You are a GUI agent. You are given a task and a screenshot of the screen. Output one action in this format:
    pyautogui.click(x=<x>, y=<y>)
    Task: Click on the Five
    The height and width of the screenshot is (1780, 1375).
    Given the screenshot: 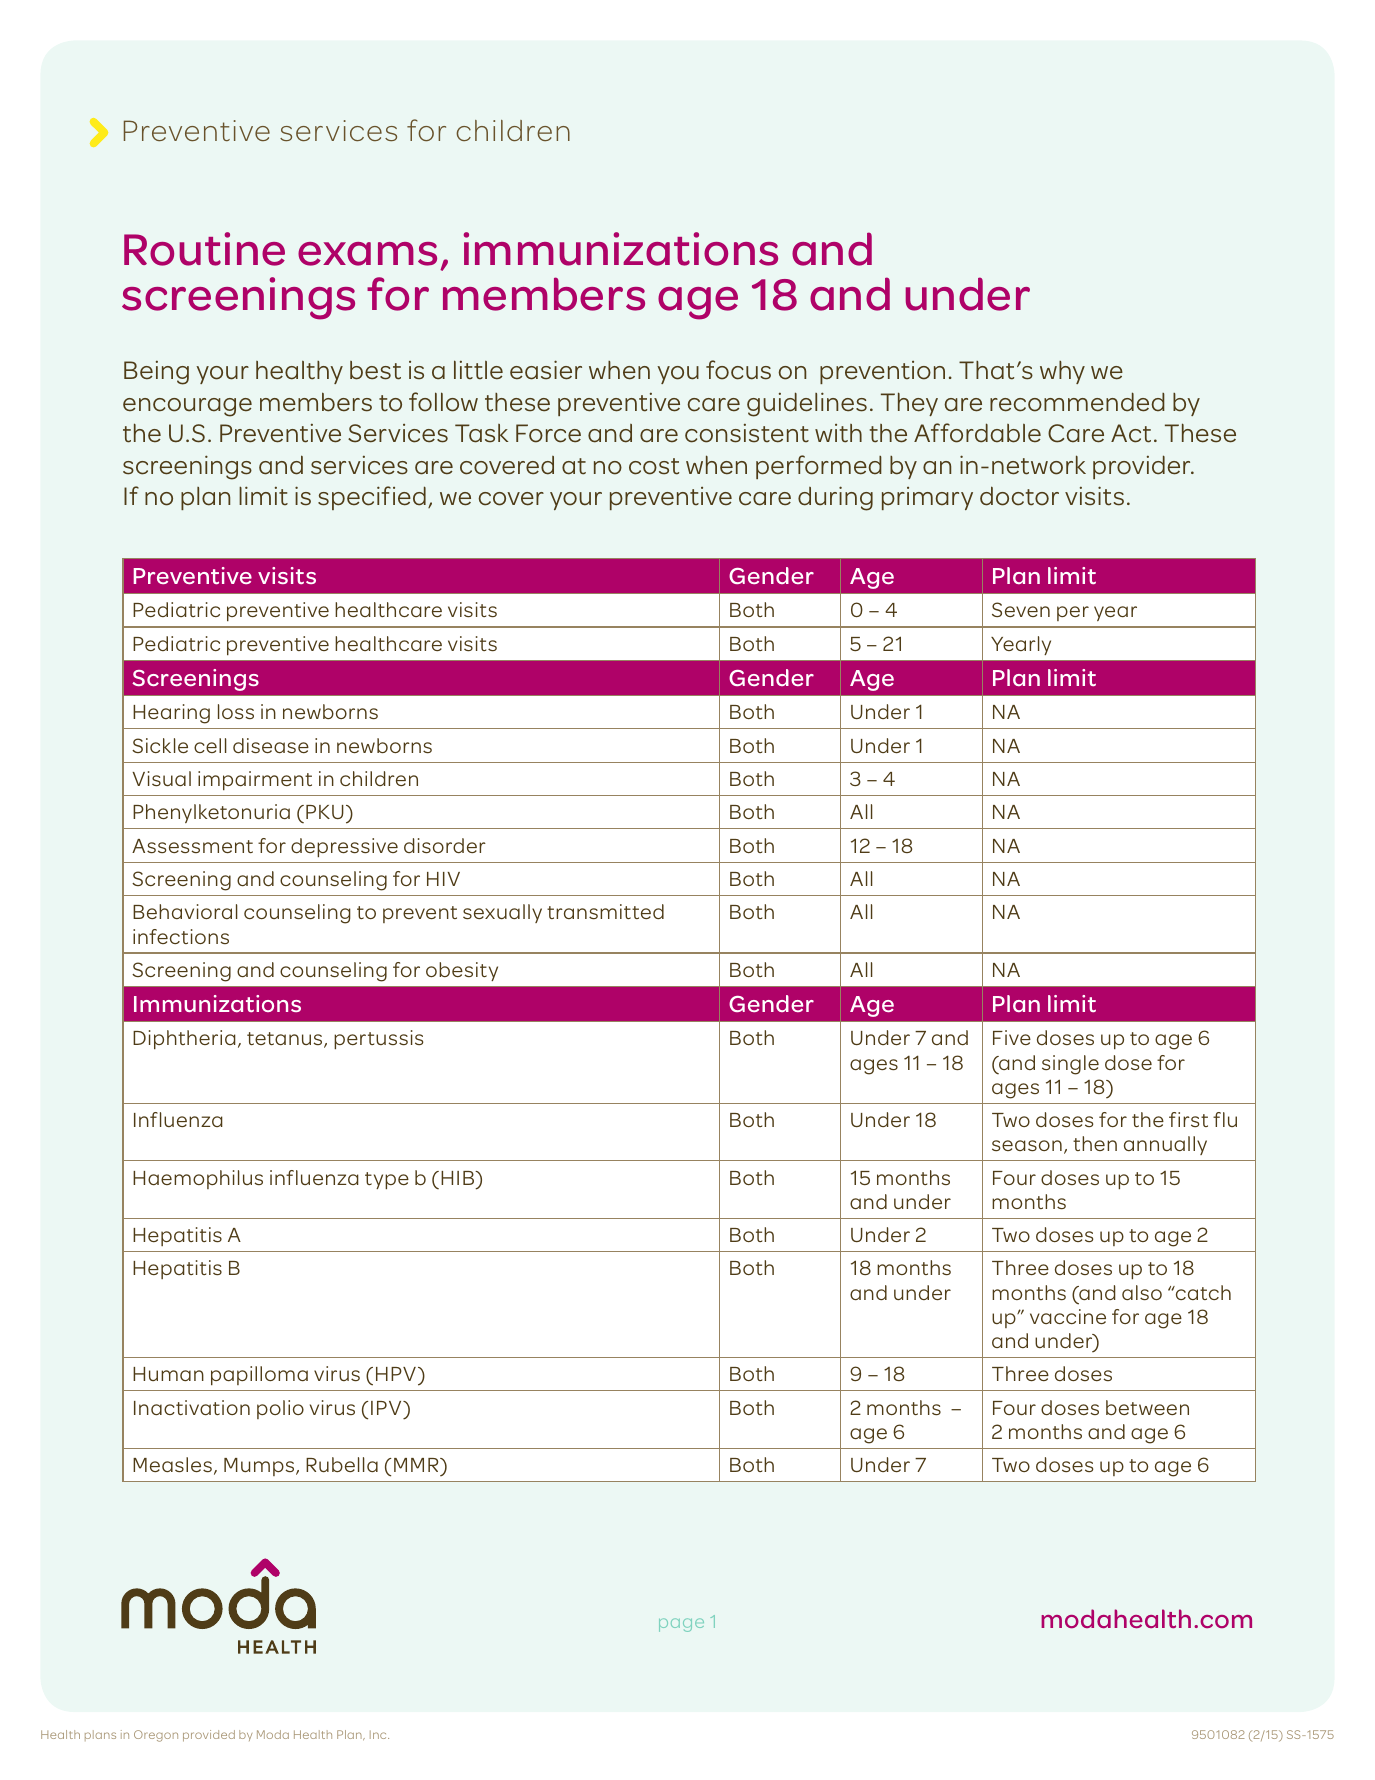 What is the action you would take?
    pyautogui.click(x=1012, y=1037)
